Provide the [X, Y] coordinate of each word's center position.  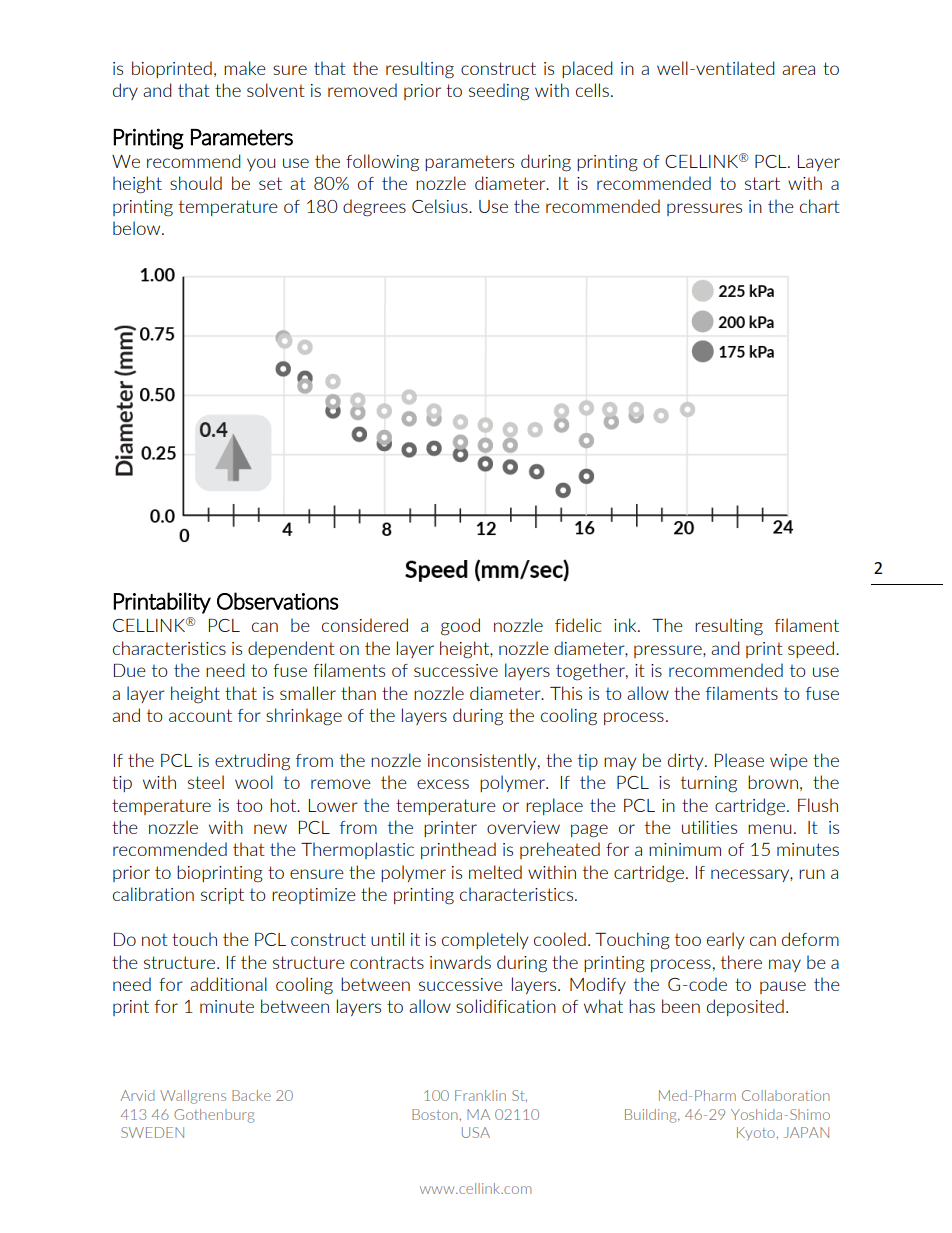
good [460, 627]
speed [811, 649]
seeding [499, 92]
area [798, 70]
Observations [278, 601]
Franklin [480, 1095]
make [245, 68]
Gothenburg [214, 1116]
